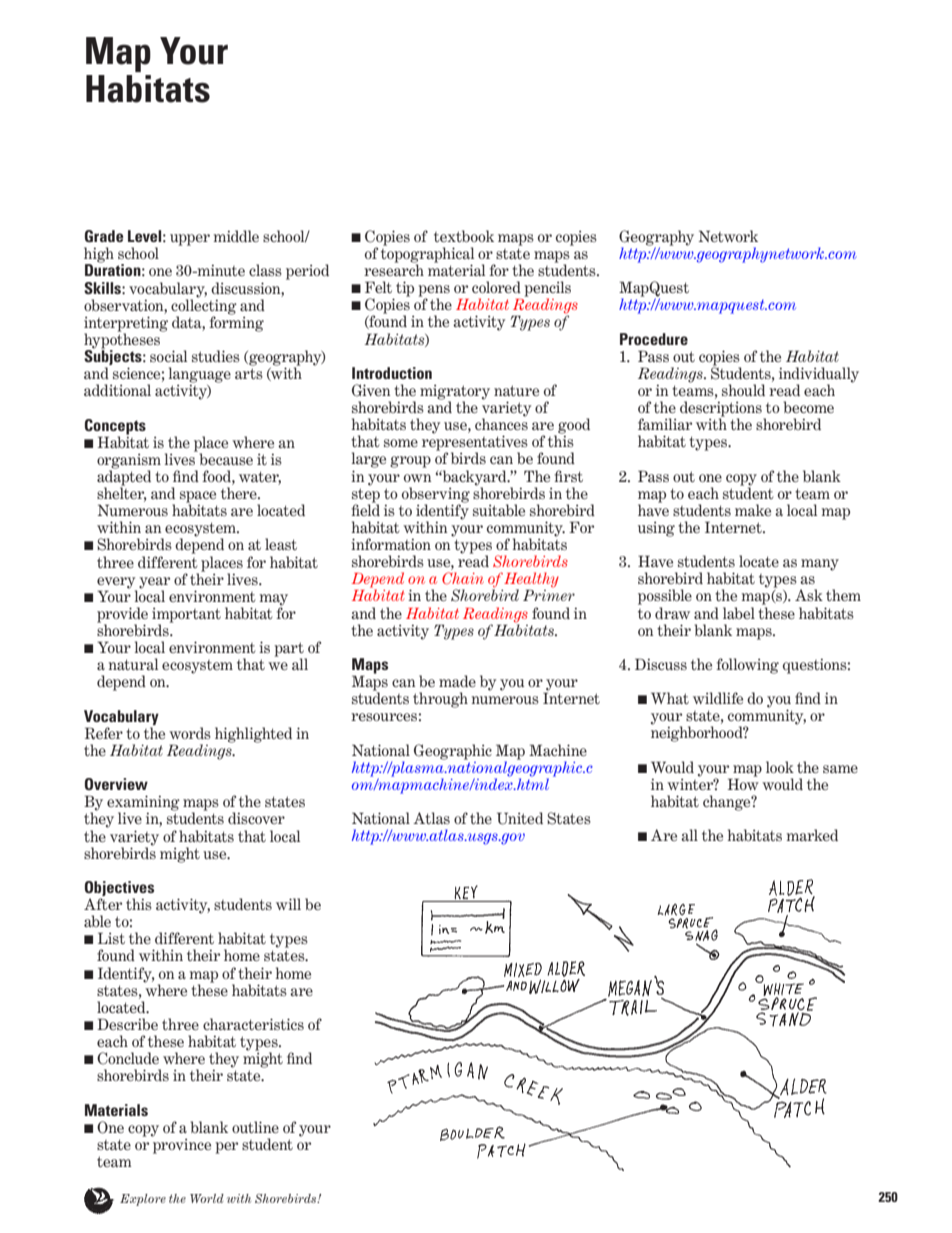 This page has height=1233, width=952. What do you see at coordinates (463, 578) in the page?
I see `Chain` at bounding box center [463, 578].
